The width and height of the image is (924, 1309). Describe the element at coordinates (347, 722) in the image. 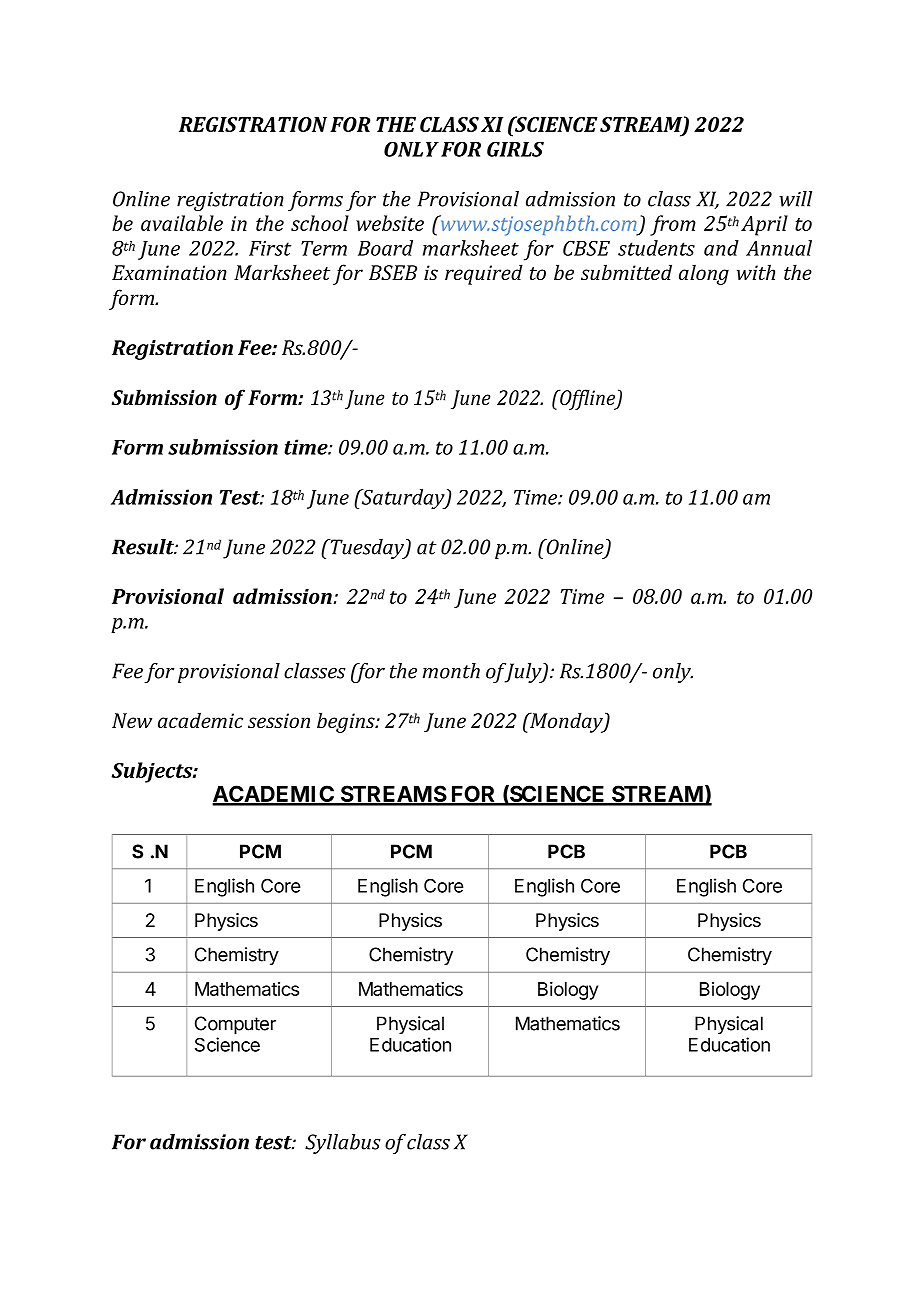

I see `begins` at that location.
